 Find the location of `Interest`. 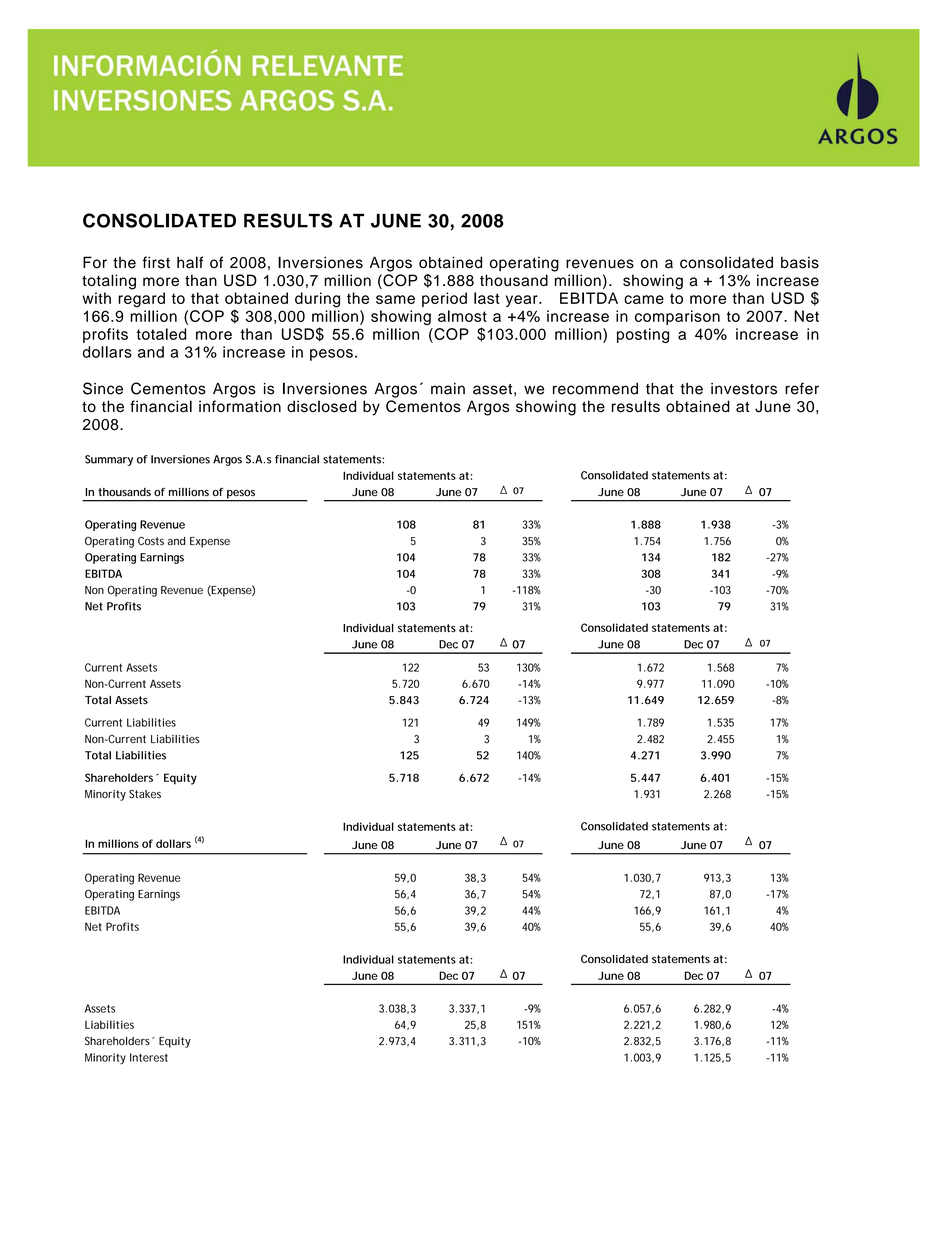

Interest is located at coordinates (149, 1057).
